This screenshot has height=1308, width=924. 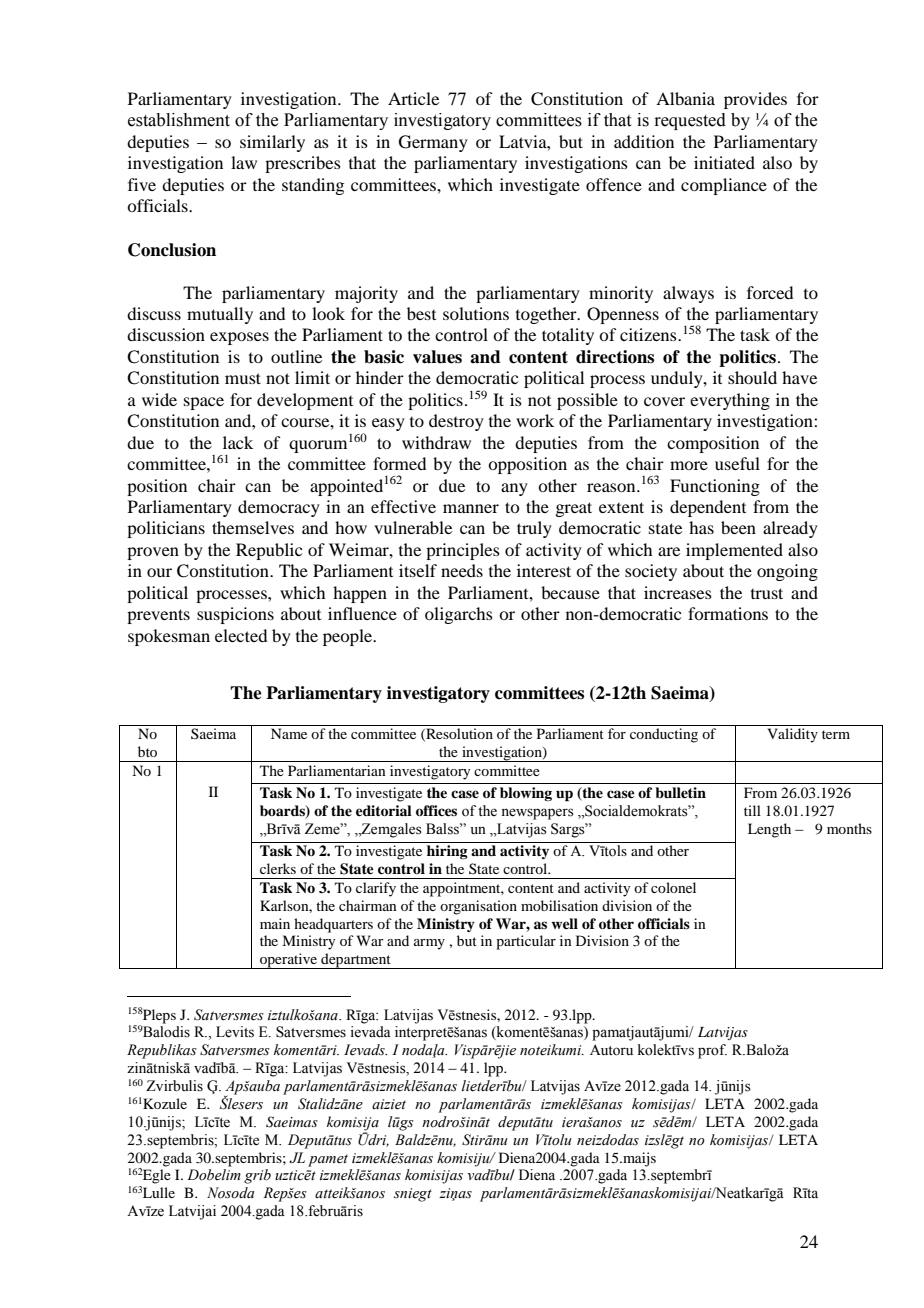 What do you see at coordinates (526, 942) in the screenshot?
I see `particular` at bounding box center [526, 942].
